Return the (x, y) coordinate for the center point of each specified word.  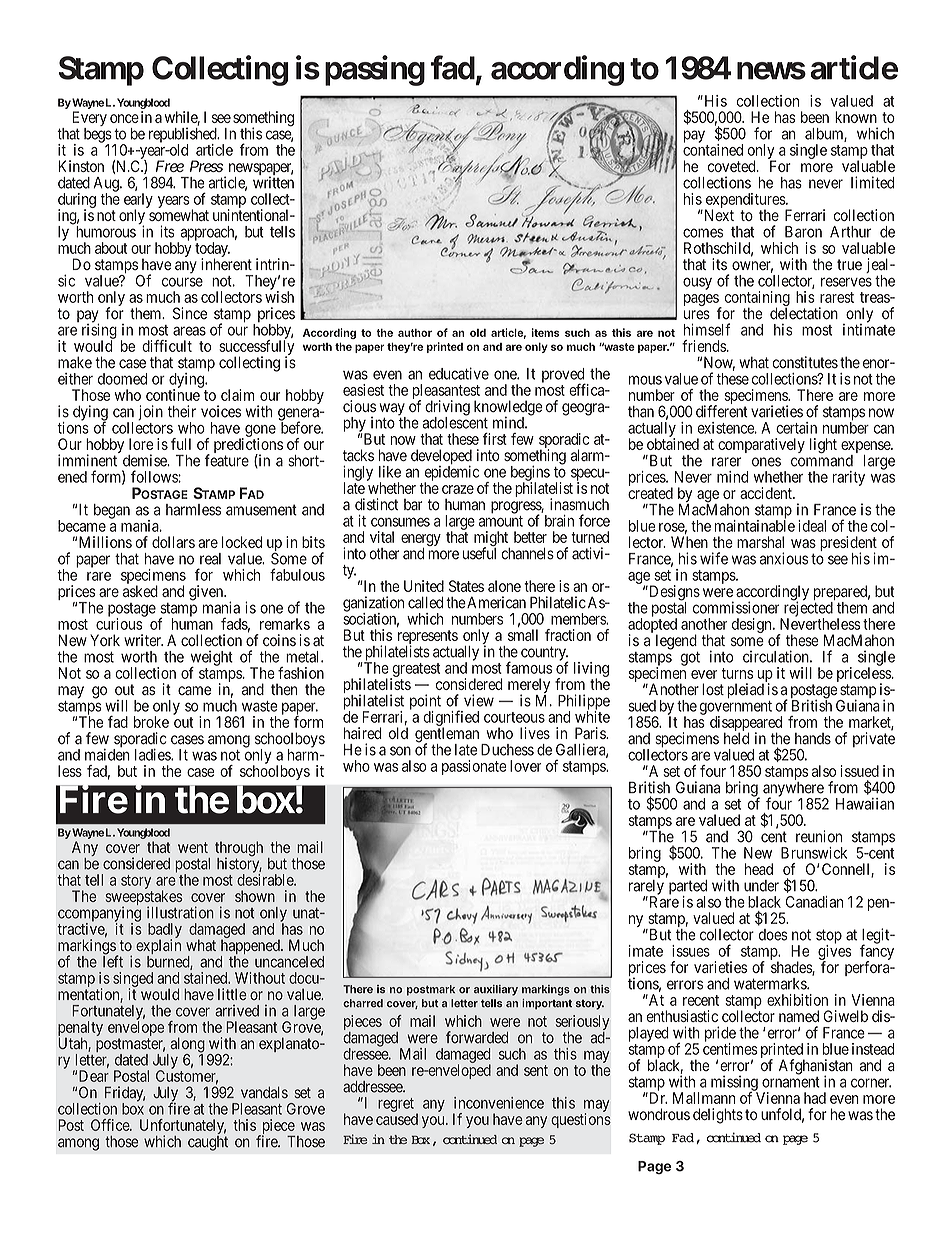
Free (170, 166)
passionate (474, 767)
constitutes (805, 362)
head (759, 869)
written (273, 182)
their (182, 411)
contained (713, 149)
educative (459, 373)
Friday (125, 1095)
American (495, 602)
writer (143, 640)
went (193, 847)
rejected (807, 609)
